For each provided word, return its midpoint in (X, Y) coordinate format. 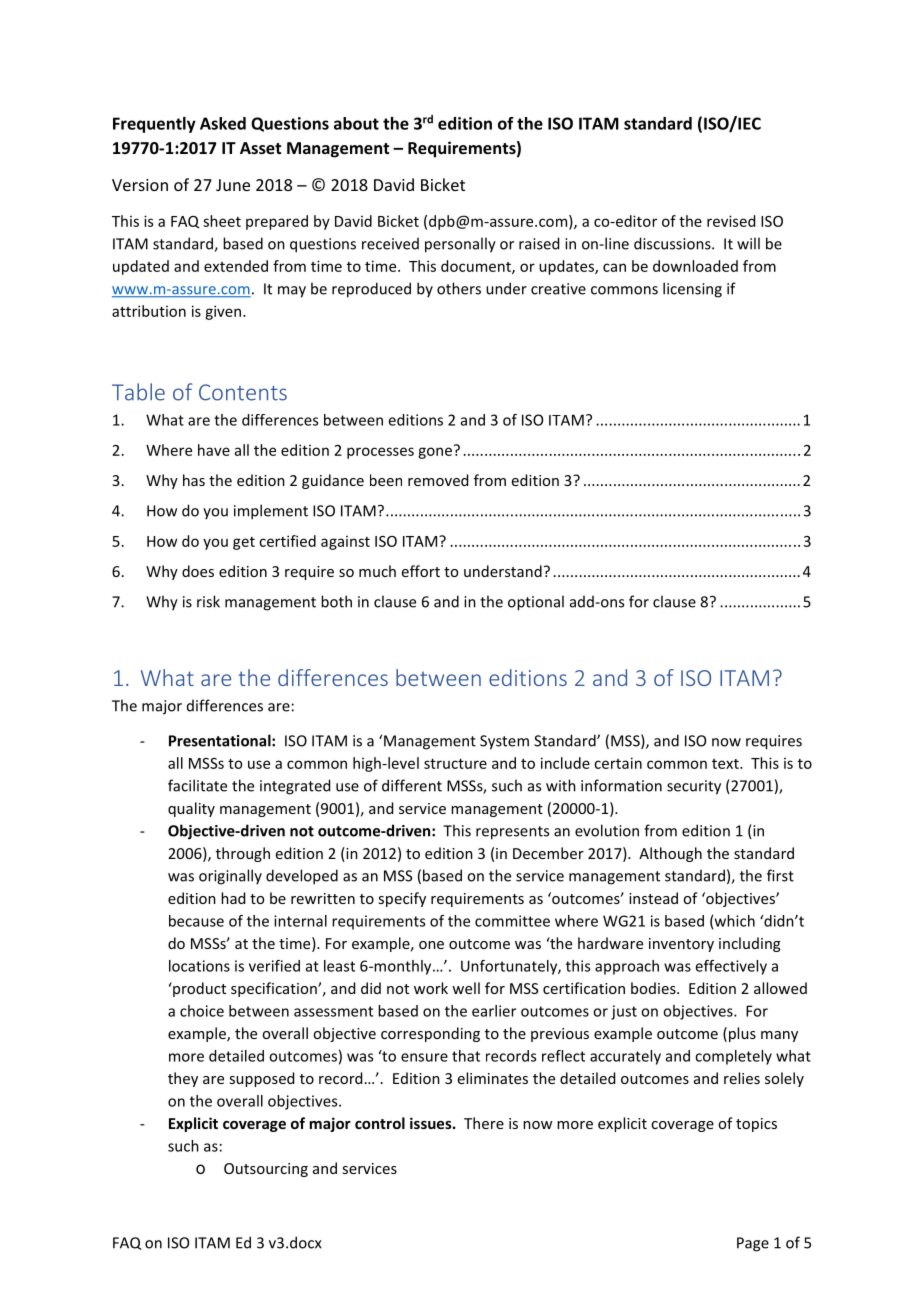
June (233, 185)
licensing (692, 290)
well (466, 988)
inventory (681, 945)
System (504, 742)
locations (199, 966)
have (214, 450)
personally (460, 245)
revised (731, 221)
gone (435, 453)
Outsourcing (266, 1170)
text (726, 764)
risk (208, 601)
